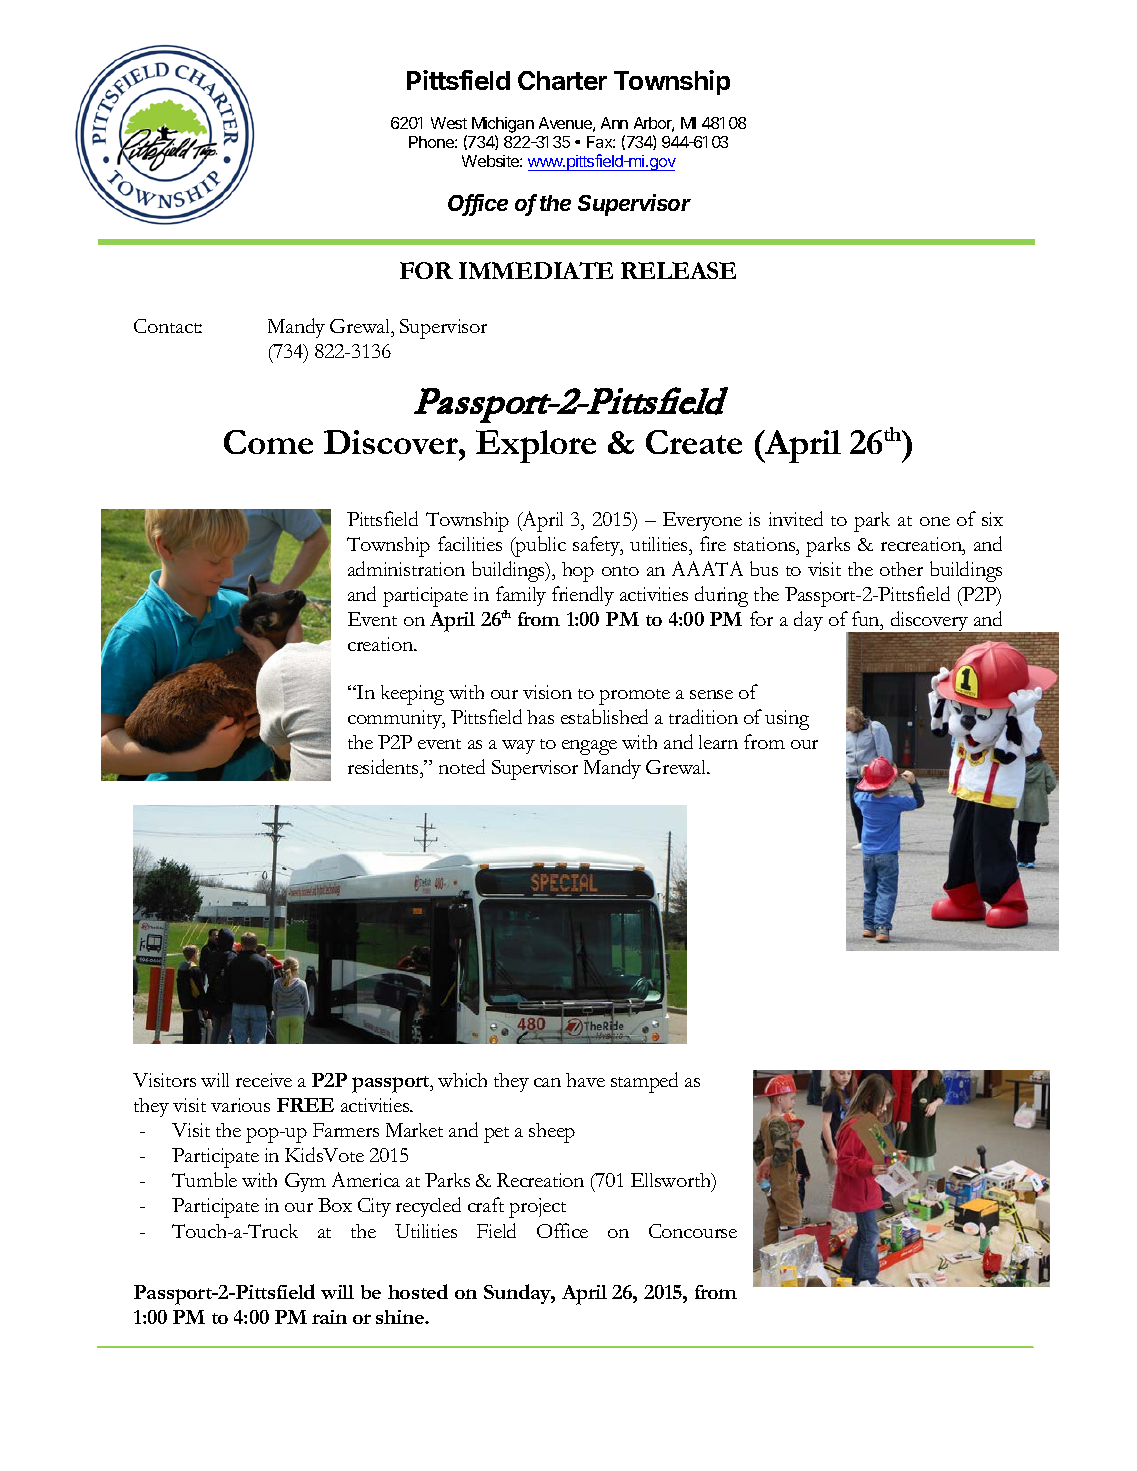 The height and width of the document is (1471, 1137). I want to click on Create, so click(694, 442).
